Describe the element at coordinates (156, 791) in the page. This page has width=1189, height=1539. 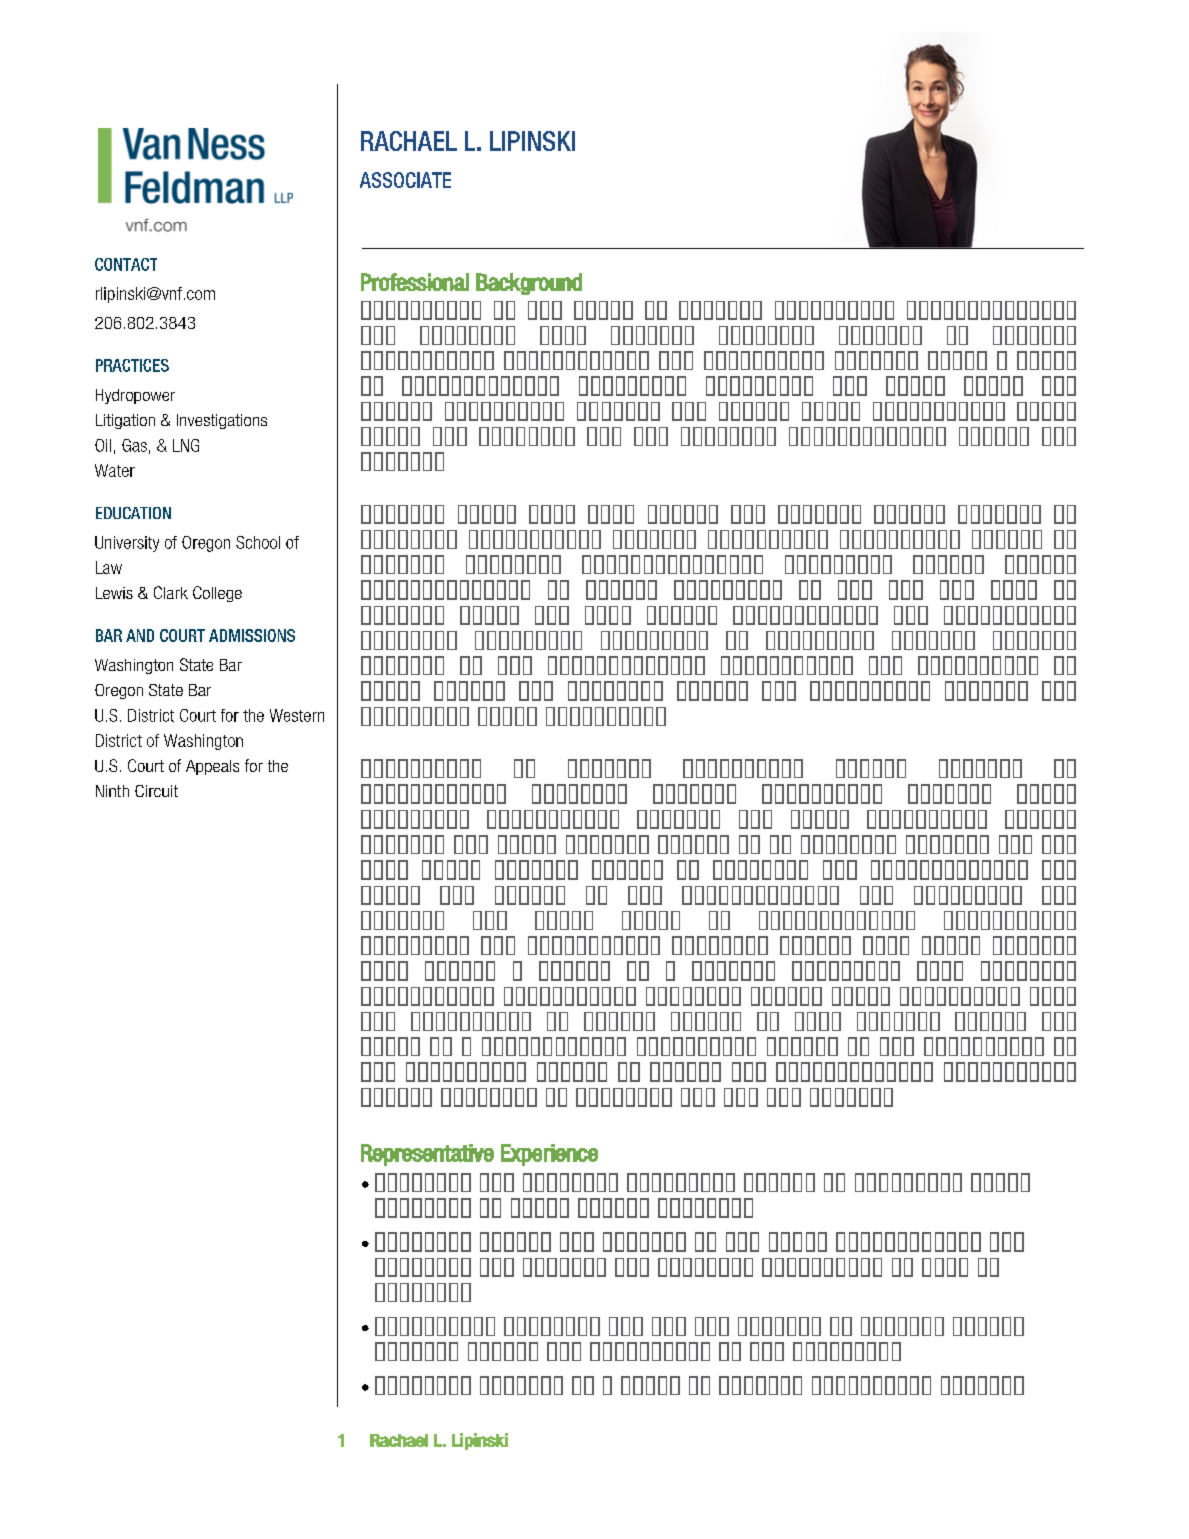
I see `Circuit` at that location.
